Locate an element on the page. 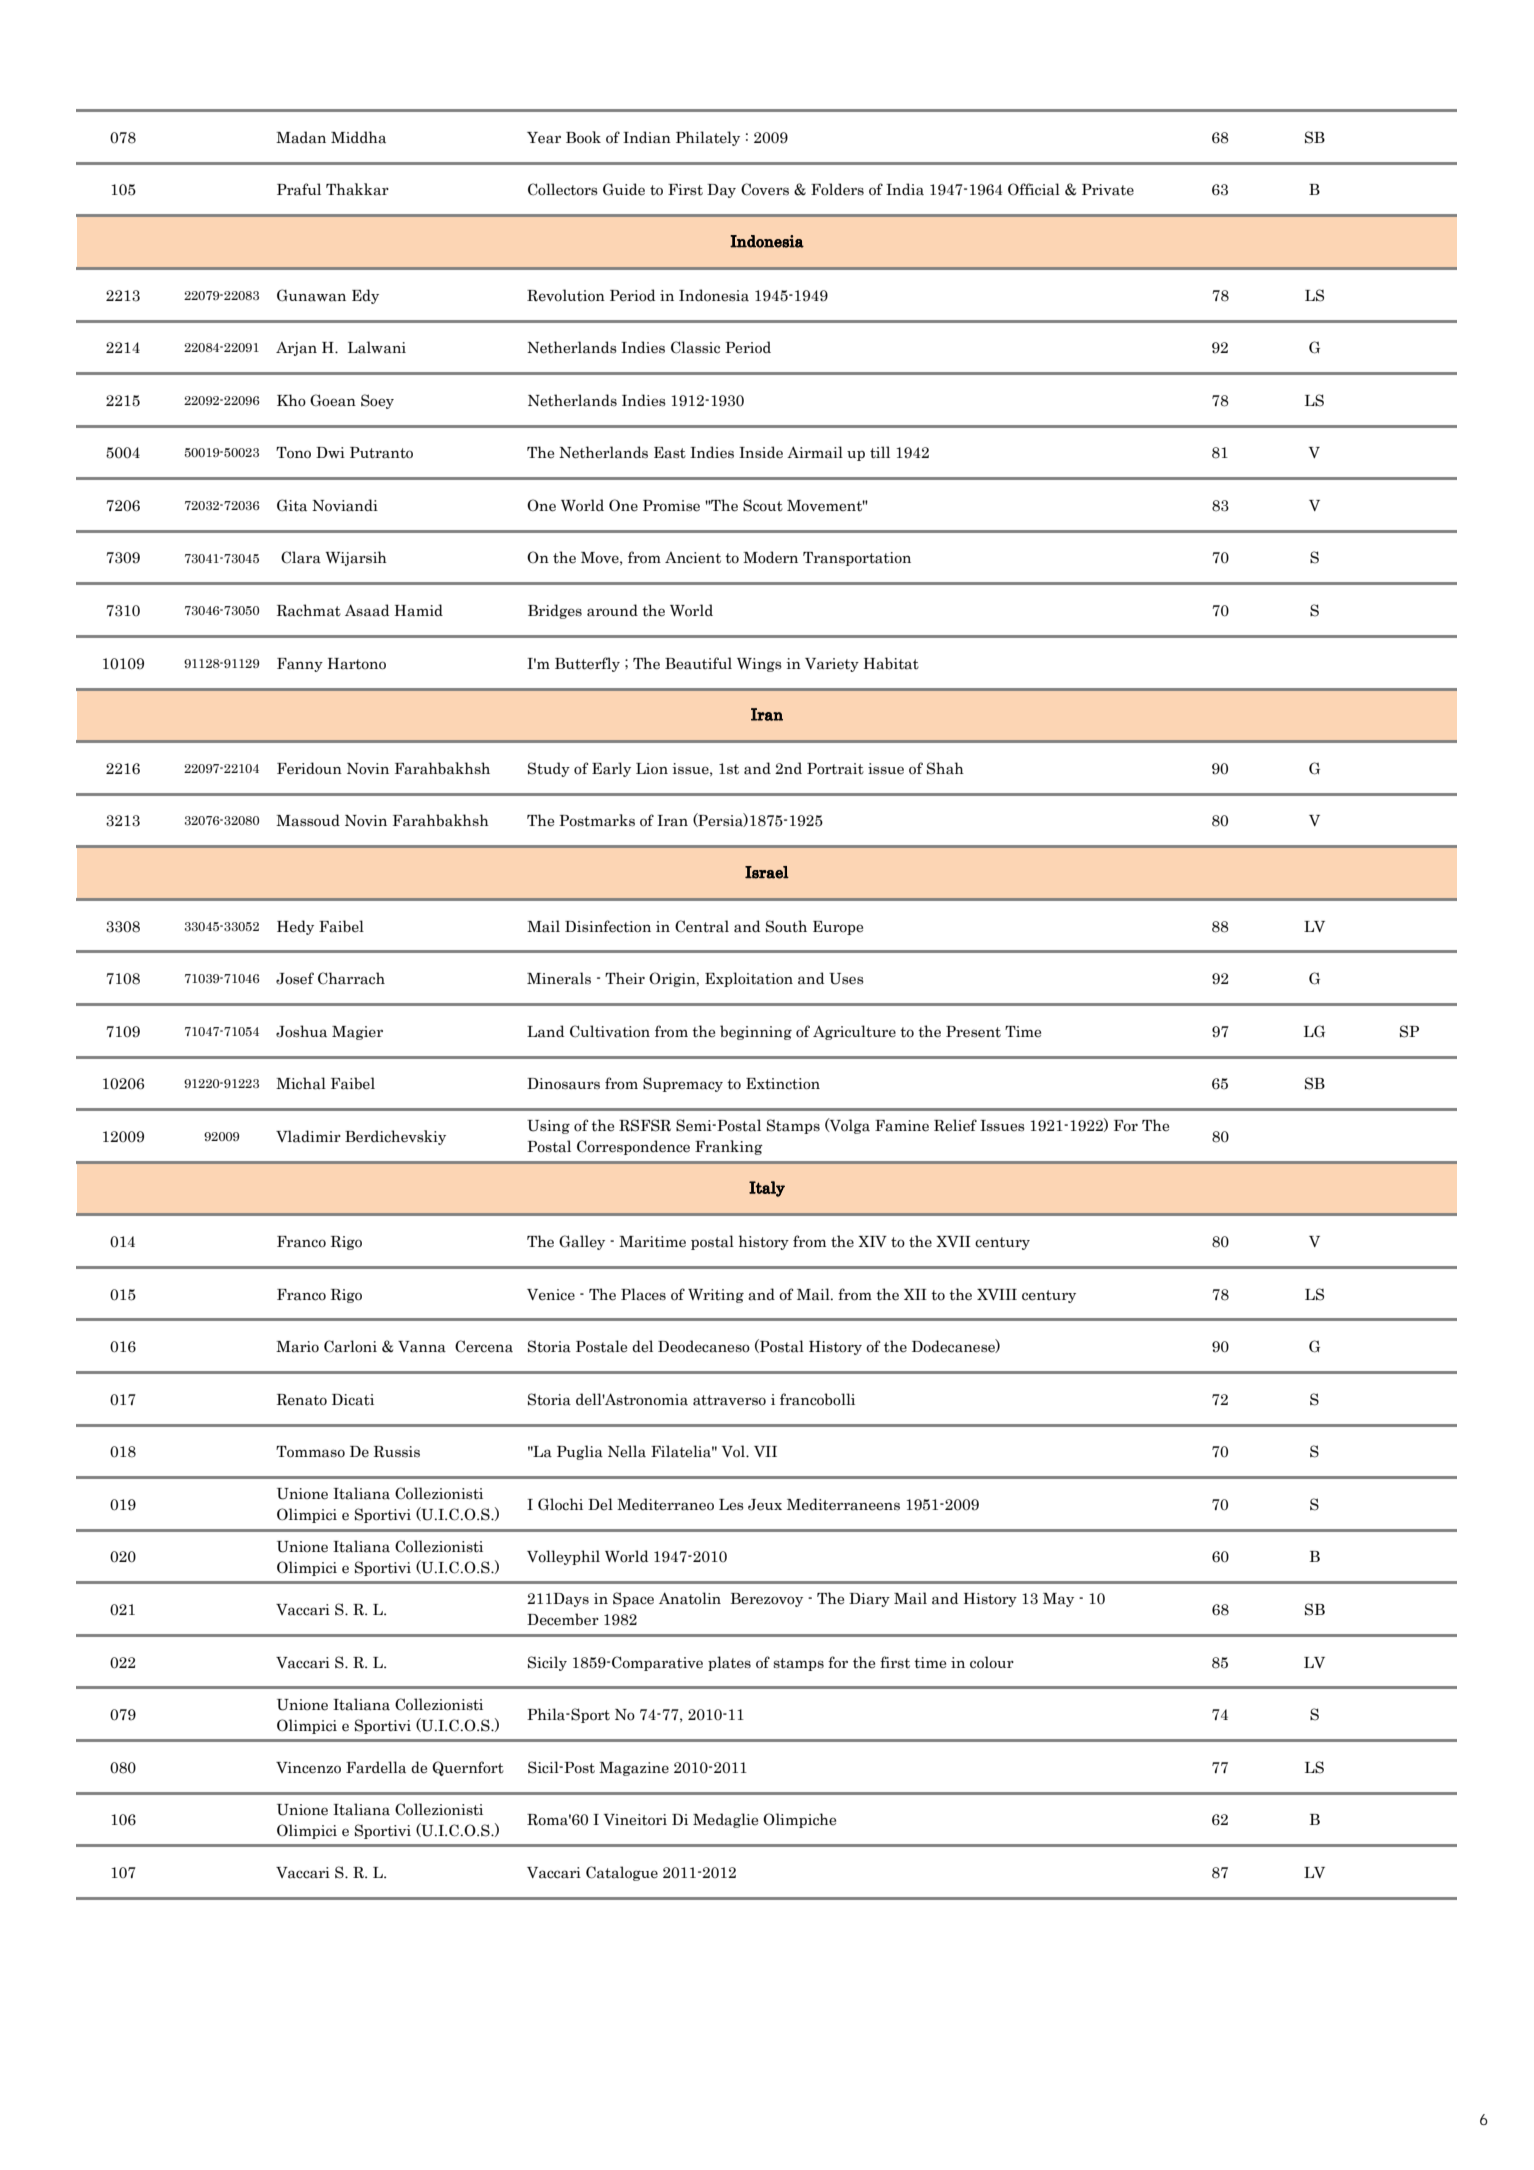  Joshua is located at coordinates (301, 1031).
